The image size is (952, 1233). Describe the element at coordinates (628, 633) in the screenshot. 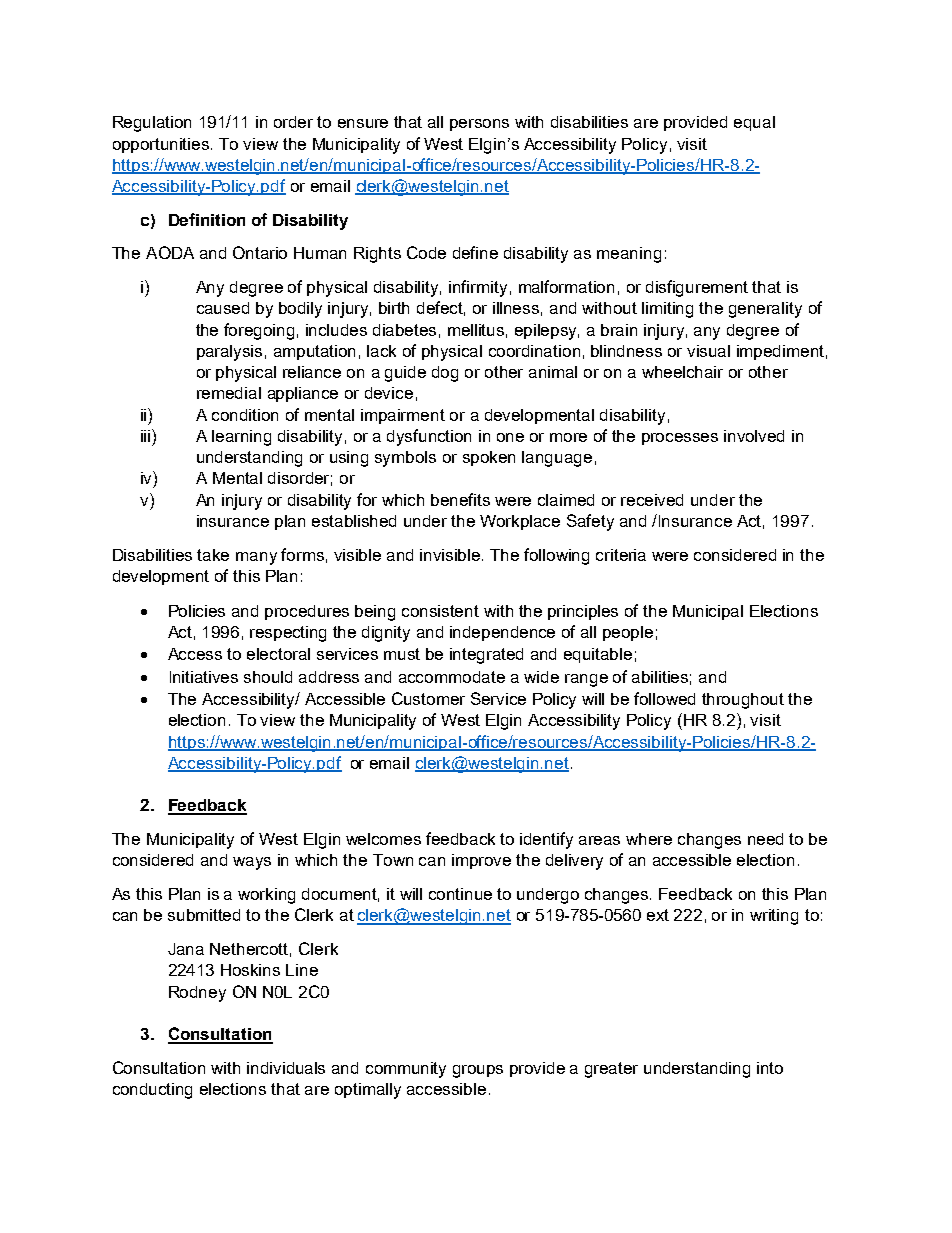

I see `people` at that location.
